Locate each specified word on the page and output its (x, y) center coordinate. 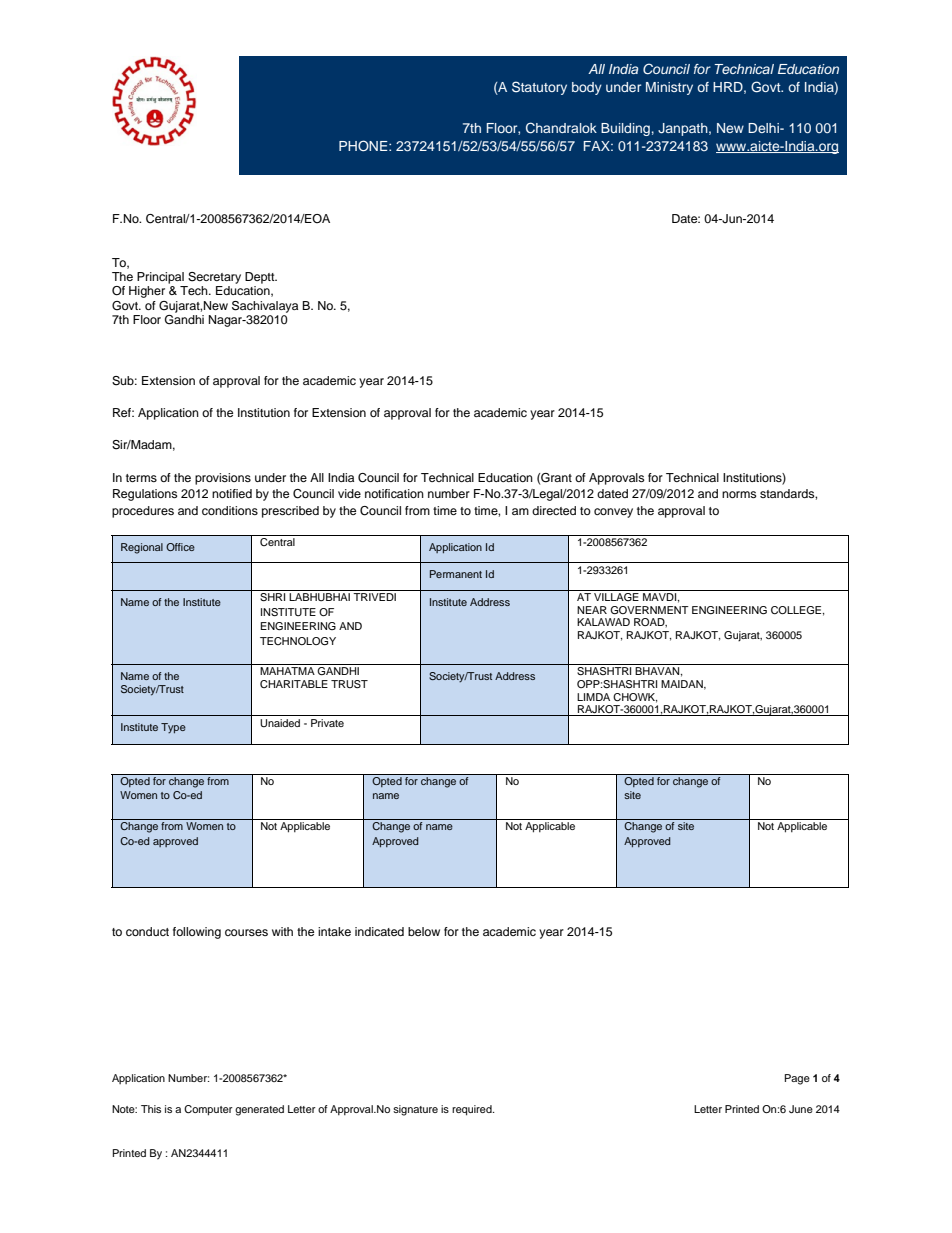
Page (797, 1079)
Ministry (669, 88)
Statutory (539, 88)
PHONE (364, 146)
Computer (208, 1110)
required (473, 1110)
